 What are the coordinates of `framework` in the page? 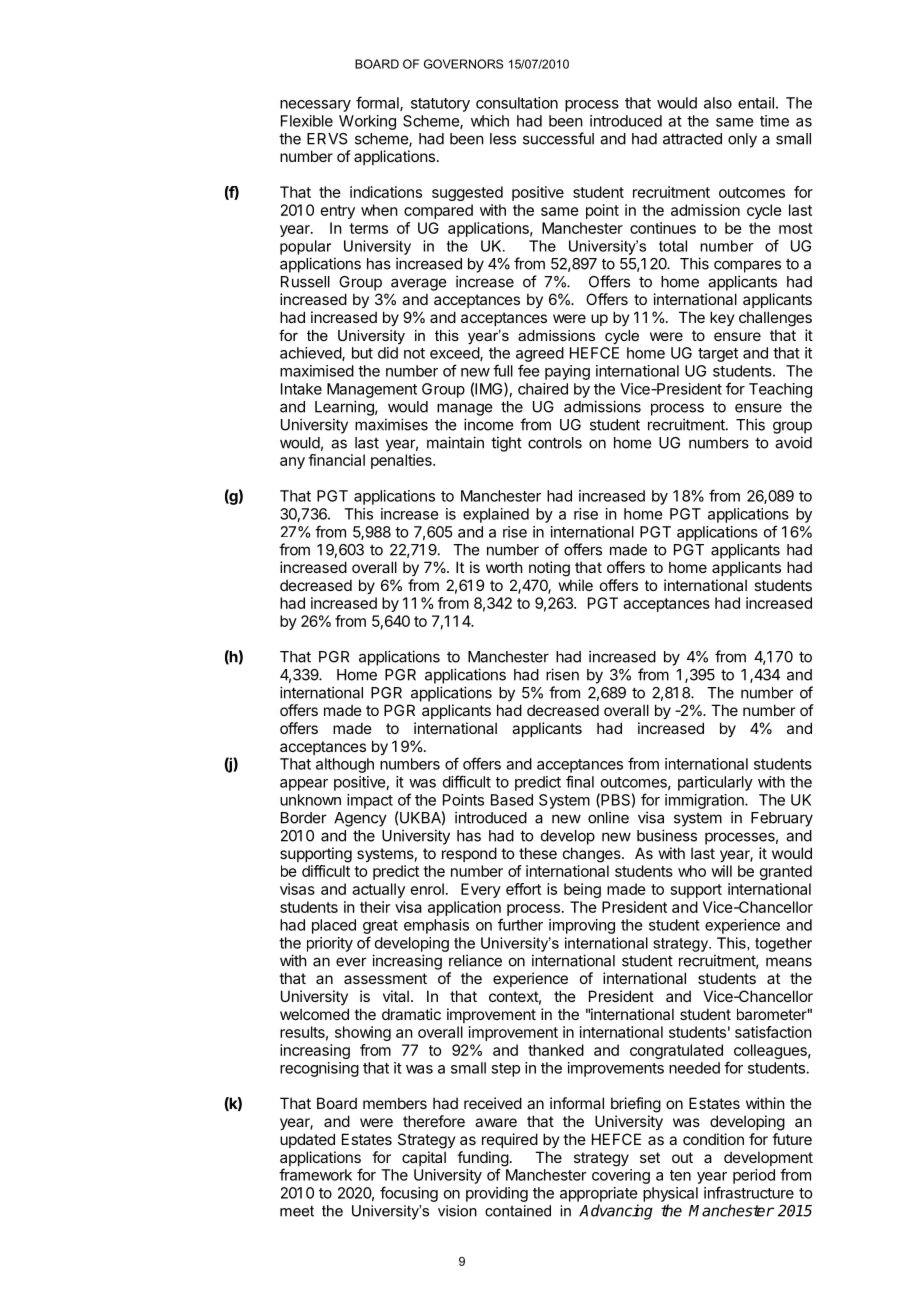 It's located at (315, 1174).
